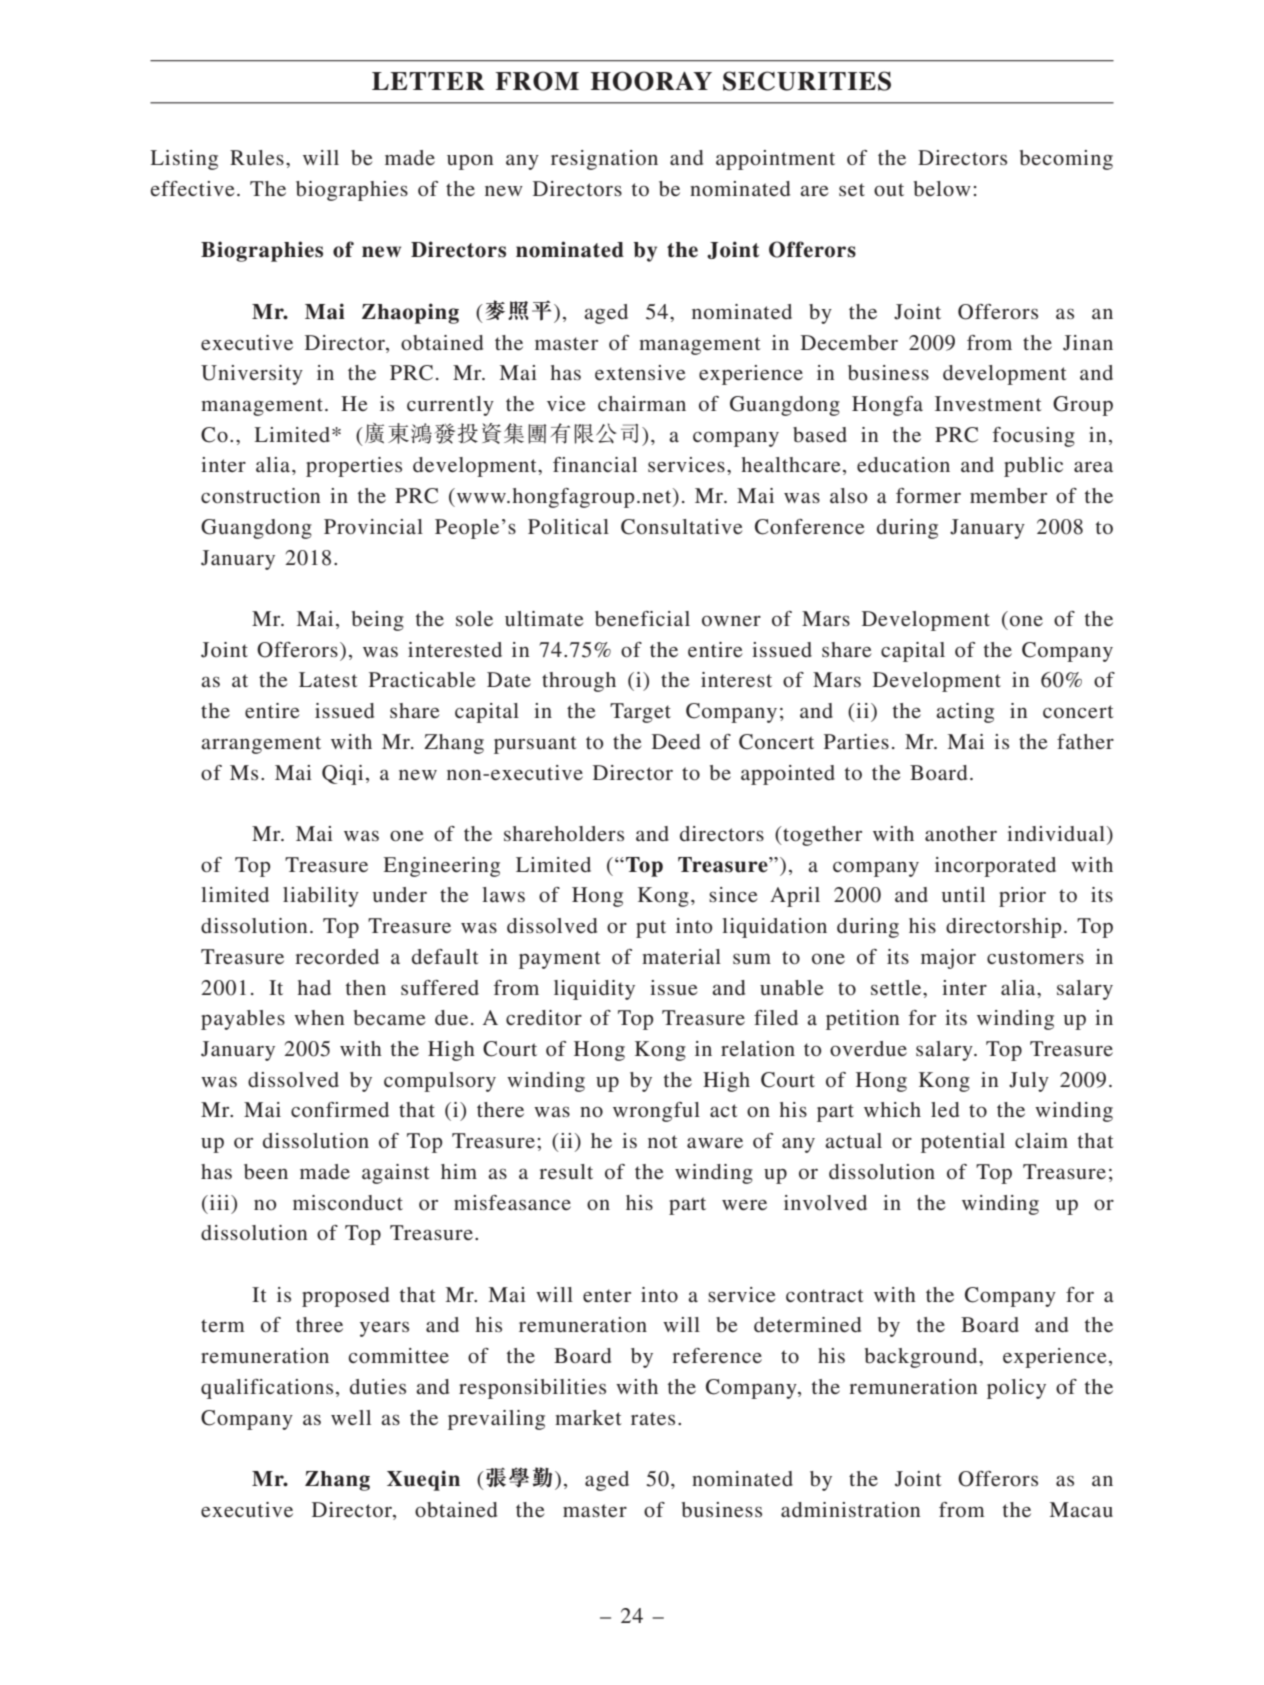  I want to click on Latest, so click(328, 679).
